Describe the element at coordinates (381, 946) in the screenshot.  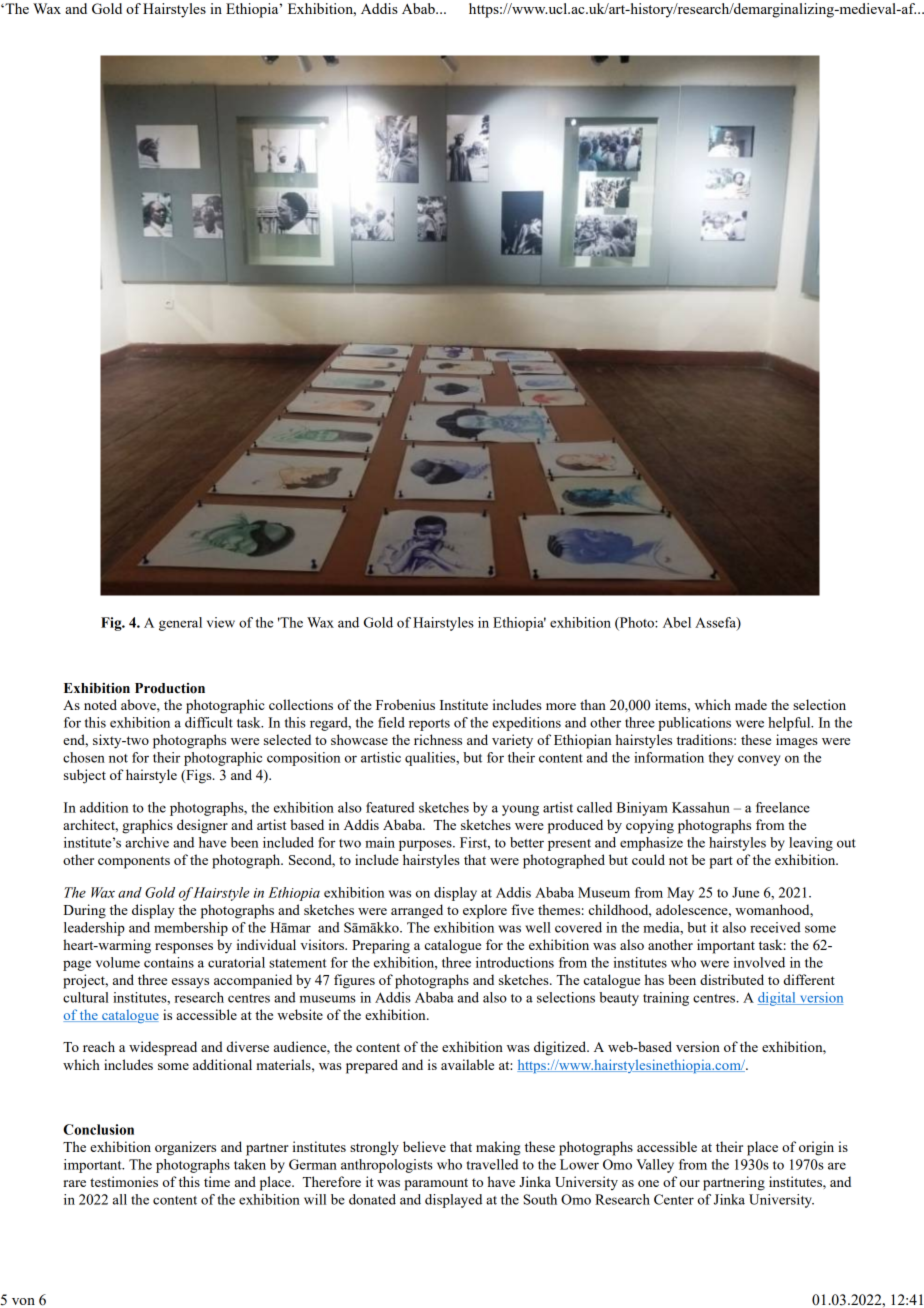
I see `Preparing` at that location.
